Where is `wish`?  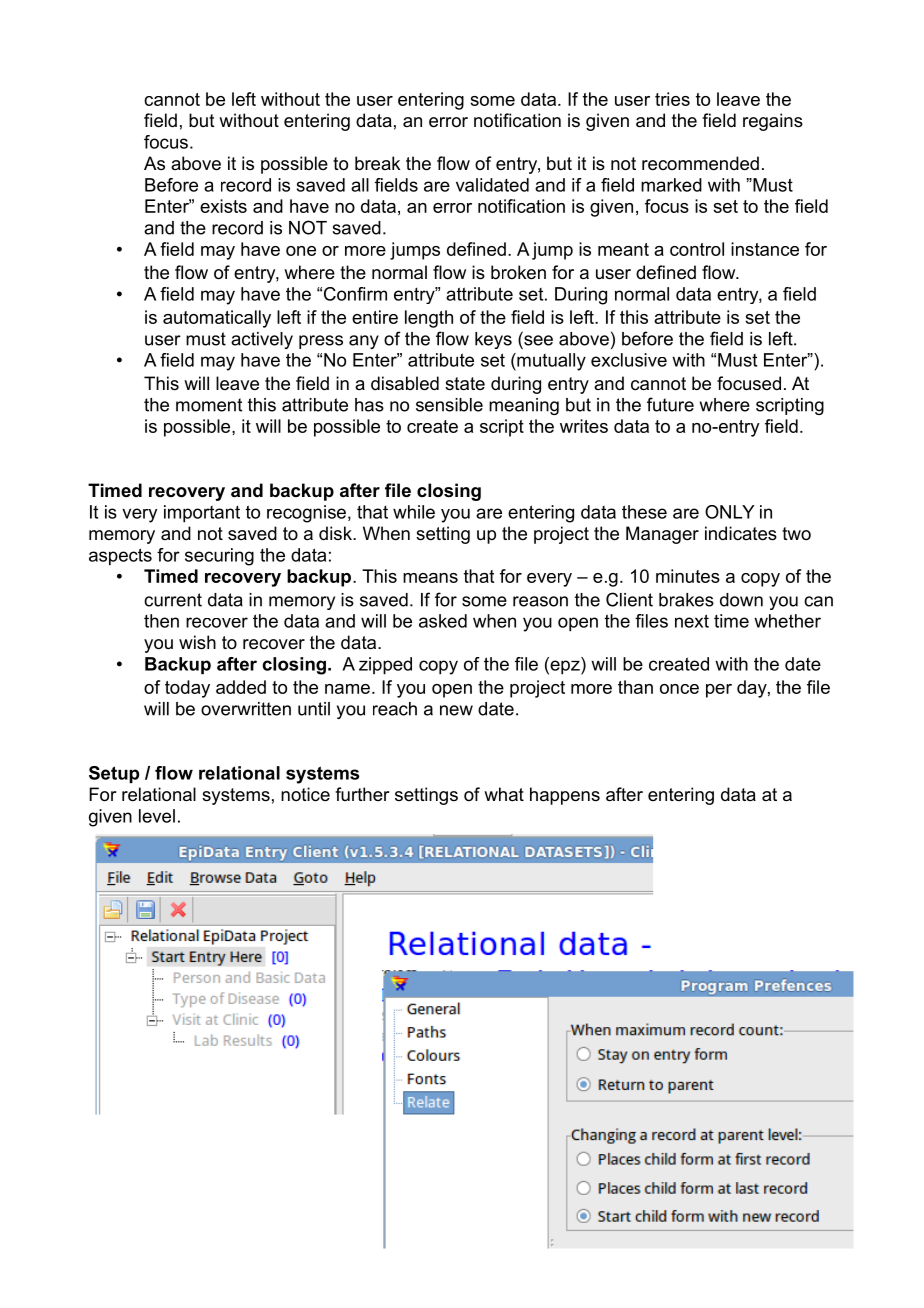
wish is located at coordinates (197, 642).
